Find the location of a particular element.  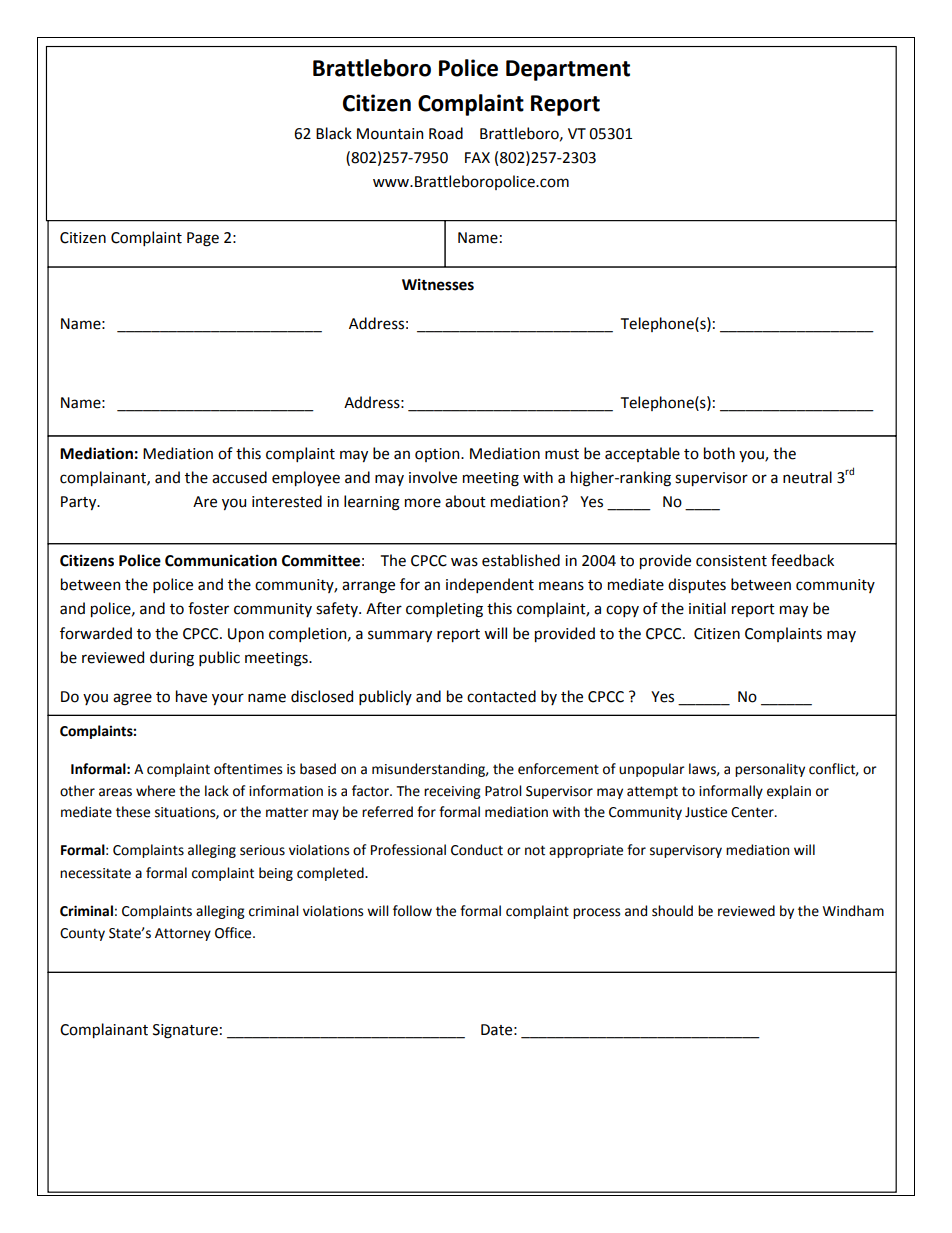

Road is located at coordinates (446, 133).
